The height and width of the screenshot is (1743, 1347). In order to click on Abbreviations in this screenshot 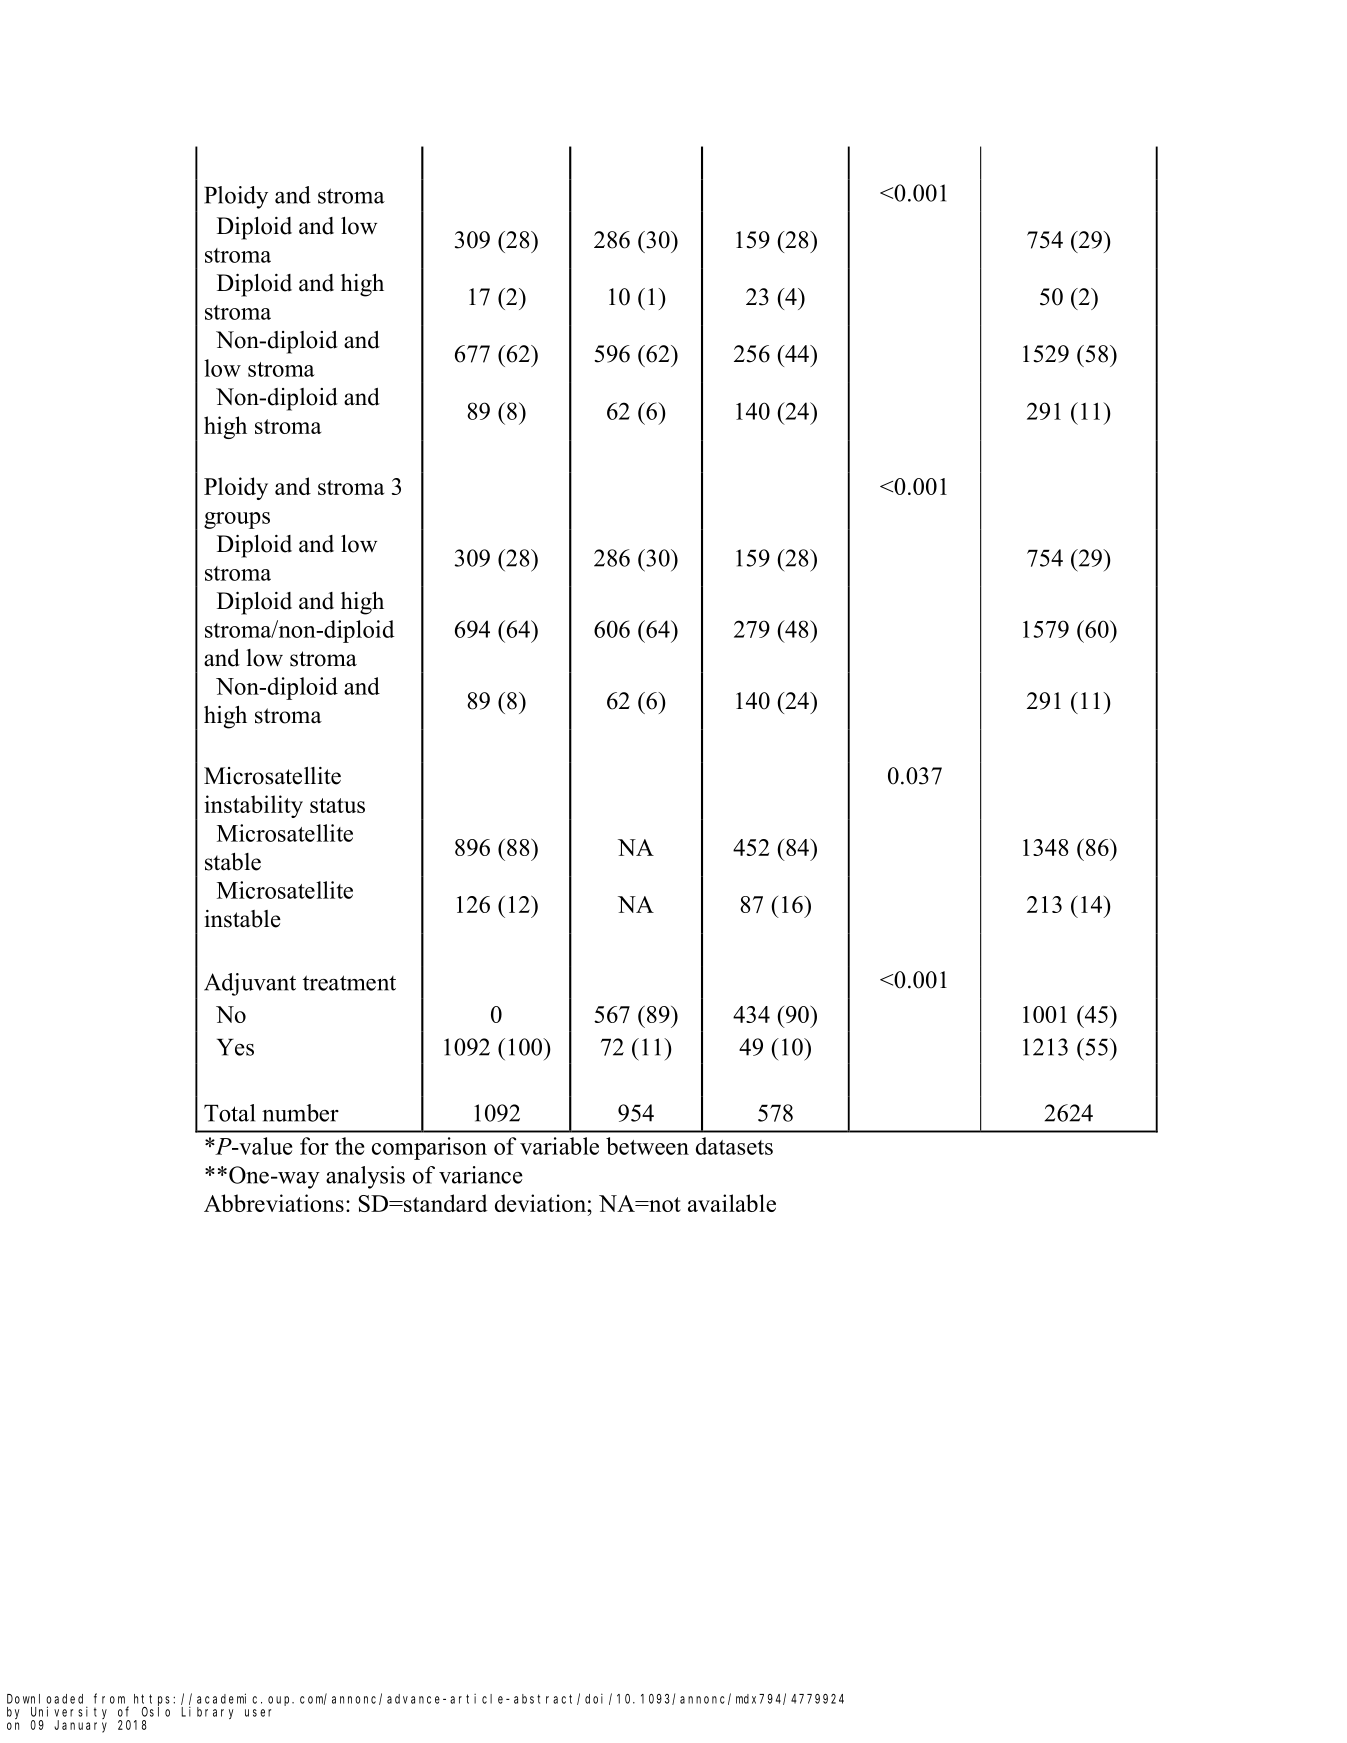, I will do `click(274, 1203)`.
